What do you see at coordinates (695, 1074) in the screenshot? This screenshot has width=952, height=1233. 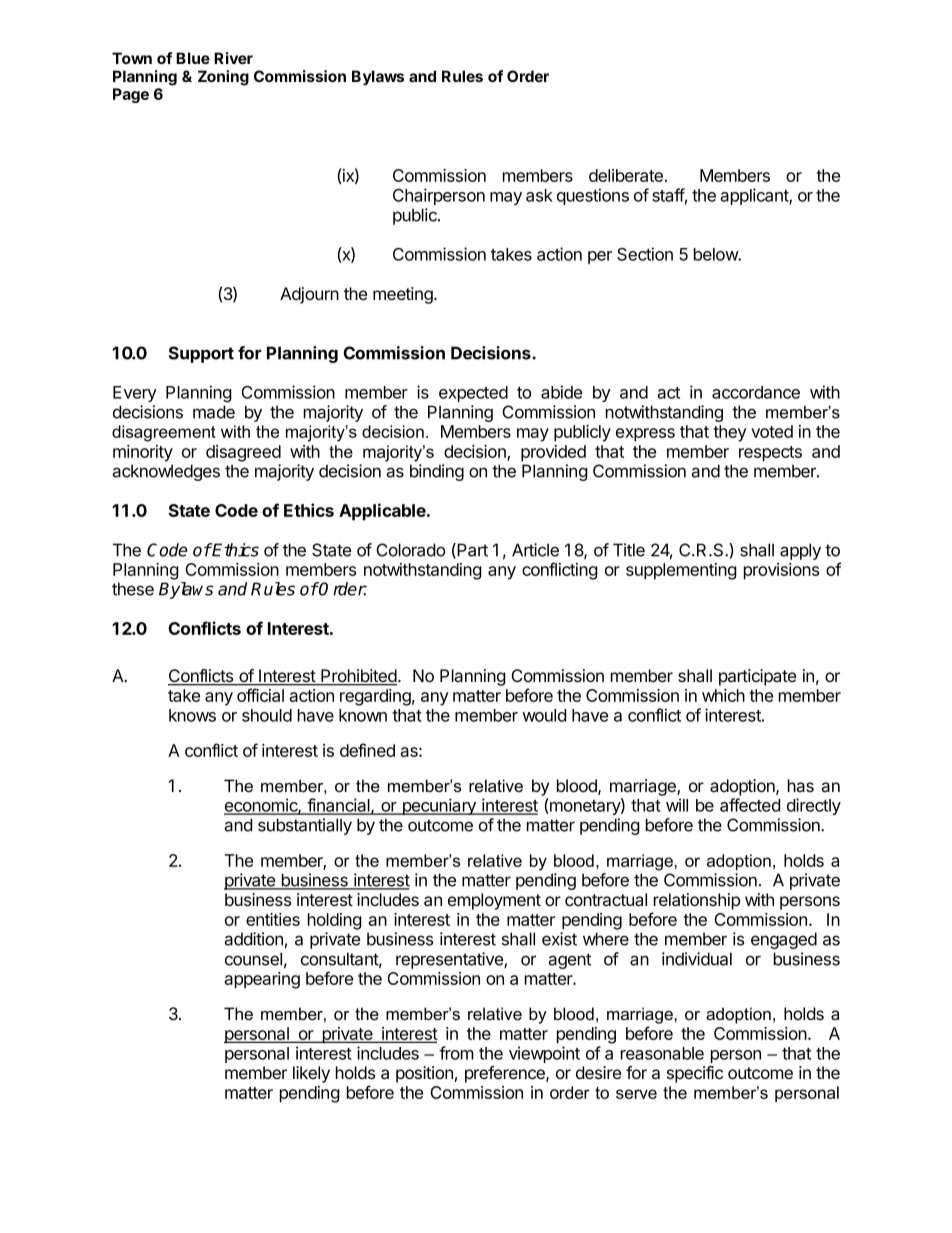 I see `specific` at bounding box center [695, 1074].
